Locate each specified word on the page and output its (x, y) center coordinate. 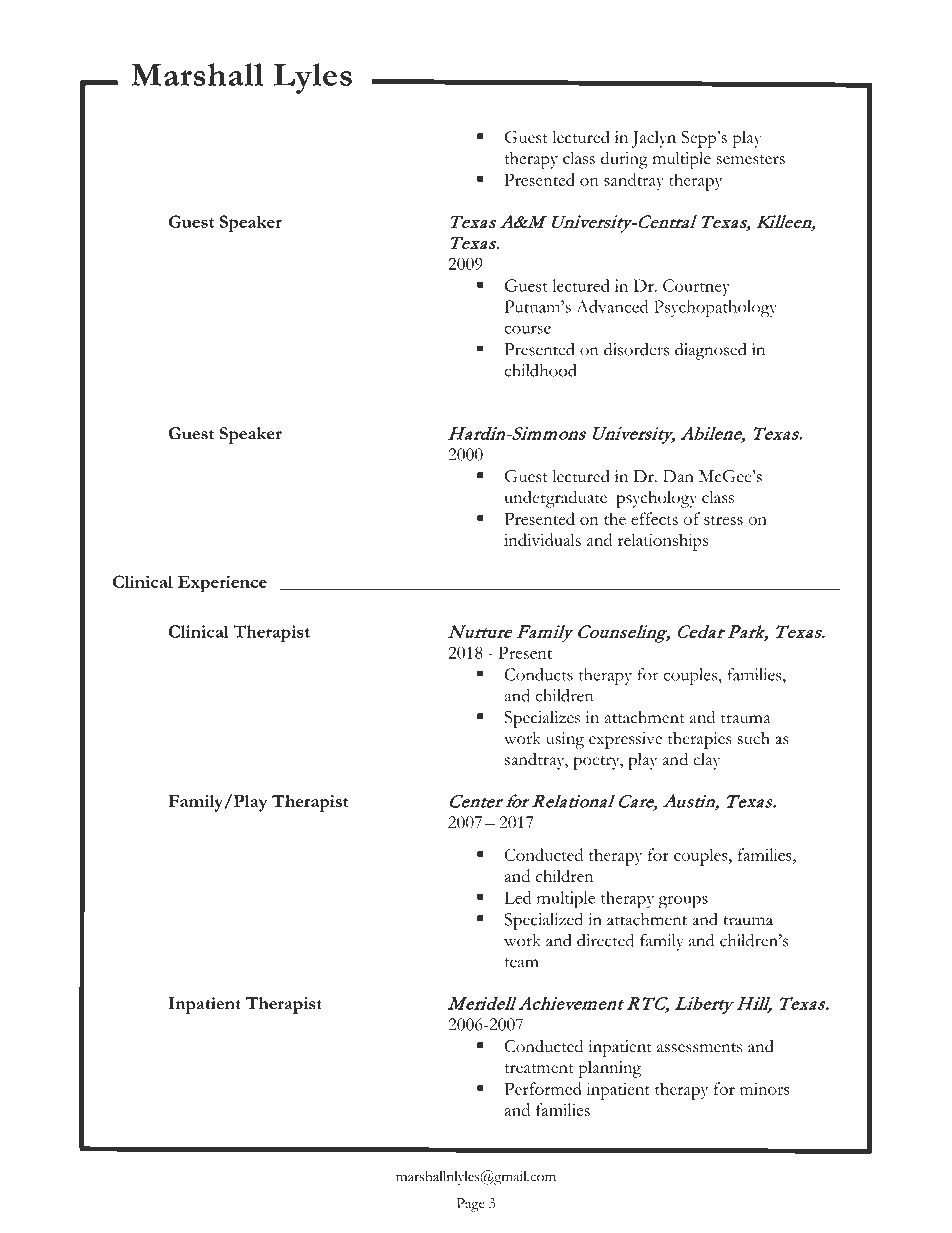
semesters (750, 159)
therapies (700, 740)
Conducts (538, 674)
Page (470, 1205)
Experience (222, 584)
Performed (542, 1088)
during (624, 160)
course (527, 329)
